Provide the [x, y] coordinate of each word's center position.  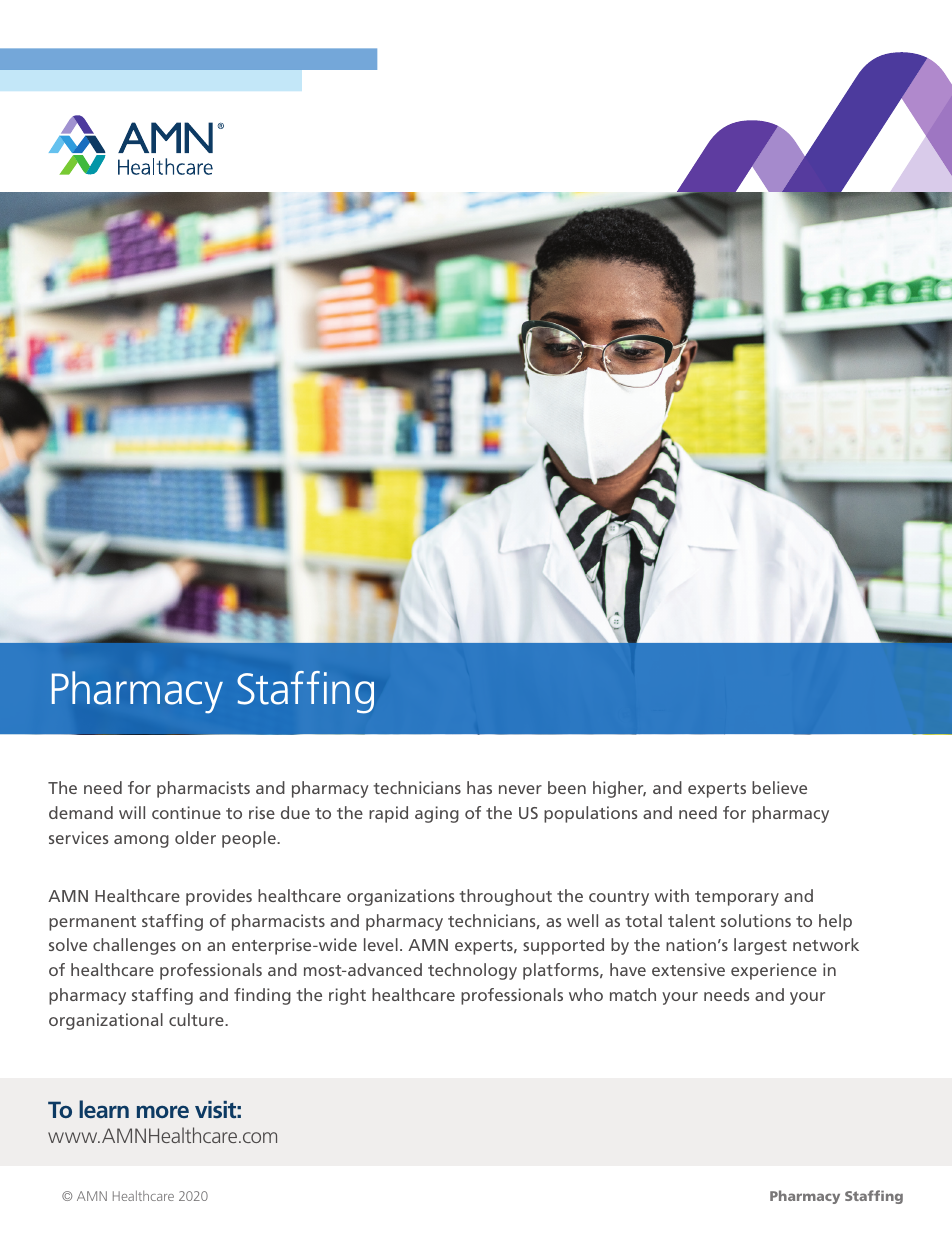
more [163, 1111]
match [633, 994]
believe [779, 787]
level [381, 944]
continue [186, 812]
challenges [134, 946]
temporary [737, 898]
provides [219, 897]
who [586, 994]
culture [197, 1019]
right [347, 996]
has [479, 787]
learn [104, 1109]
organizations [401, 897]
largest [760, 946]
